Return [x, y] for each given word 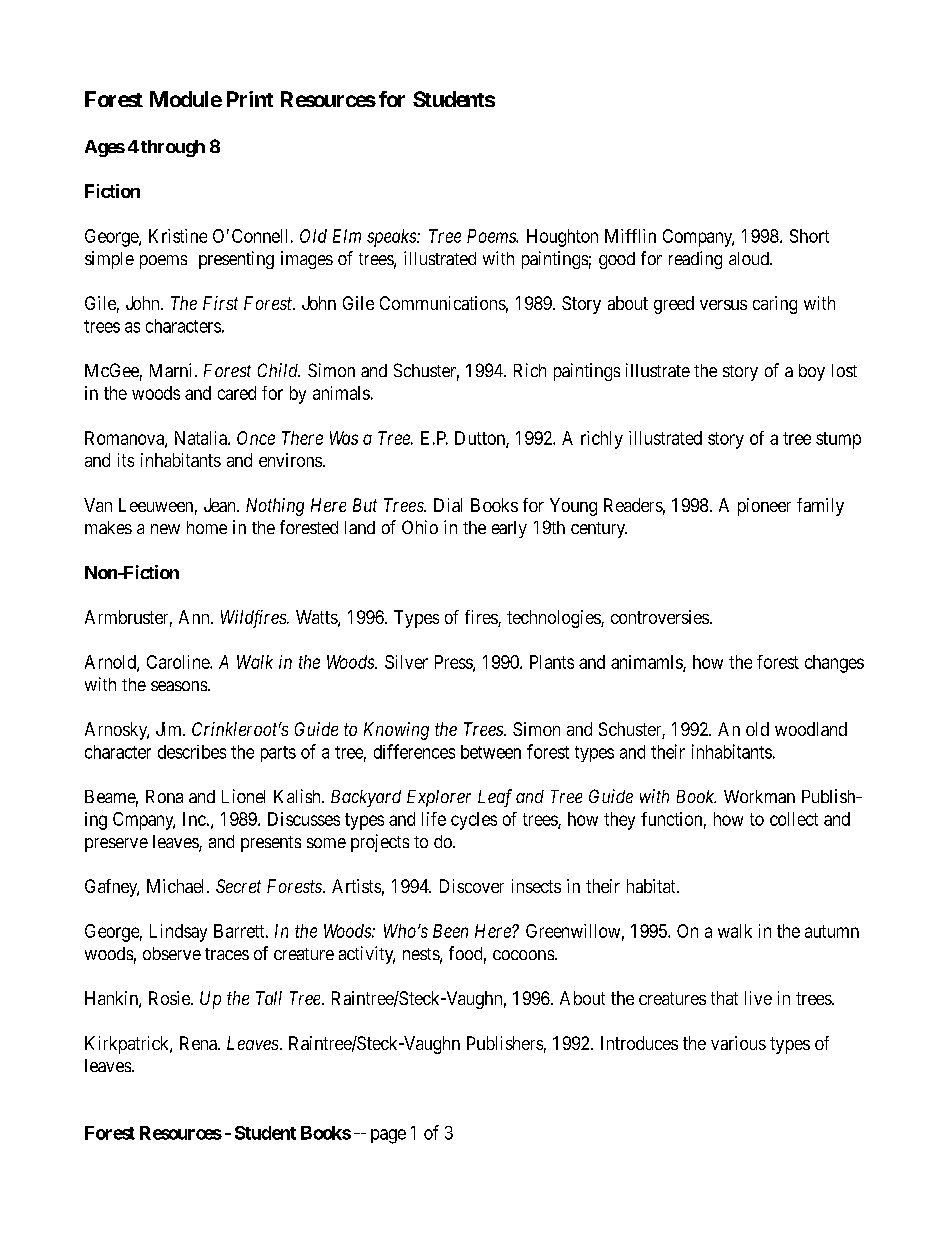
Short [809, 236]
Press [454, 663]
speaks [392, 238]
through [173, 148]
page [388, 1136]
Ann [195, 617]
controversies [660, 617]
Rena [199, 1043]
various [738, 1043]
